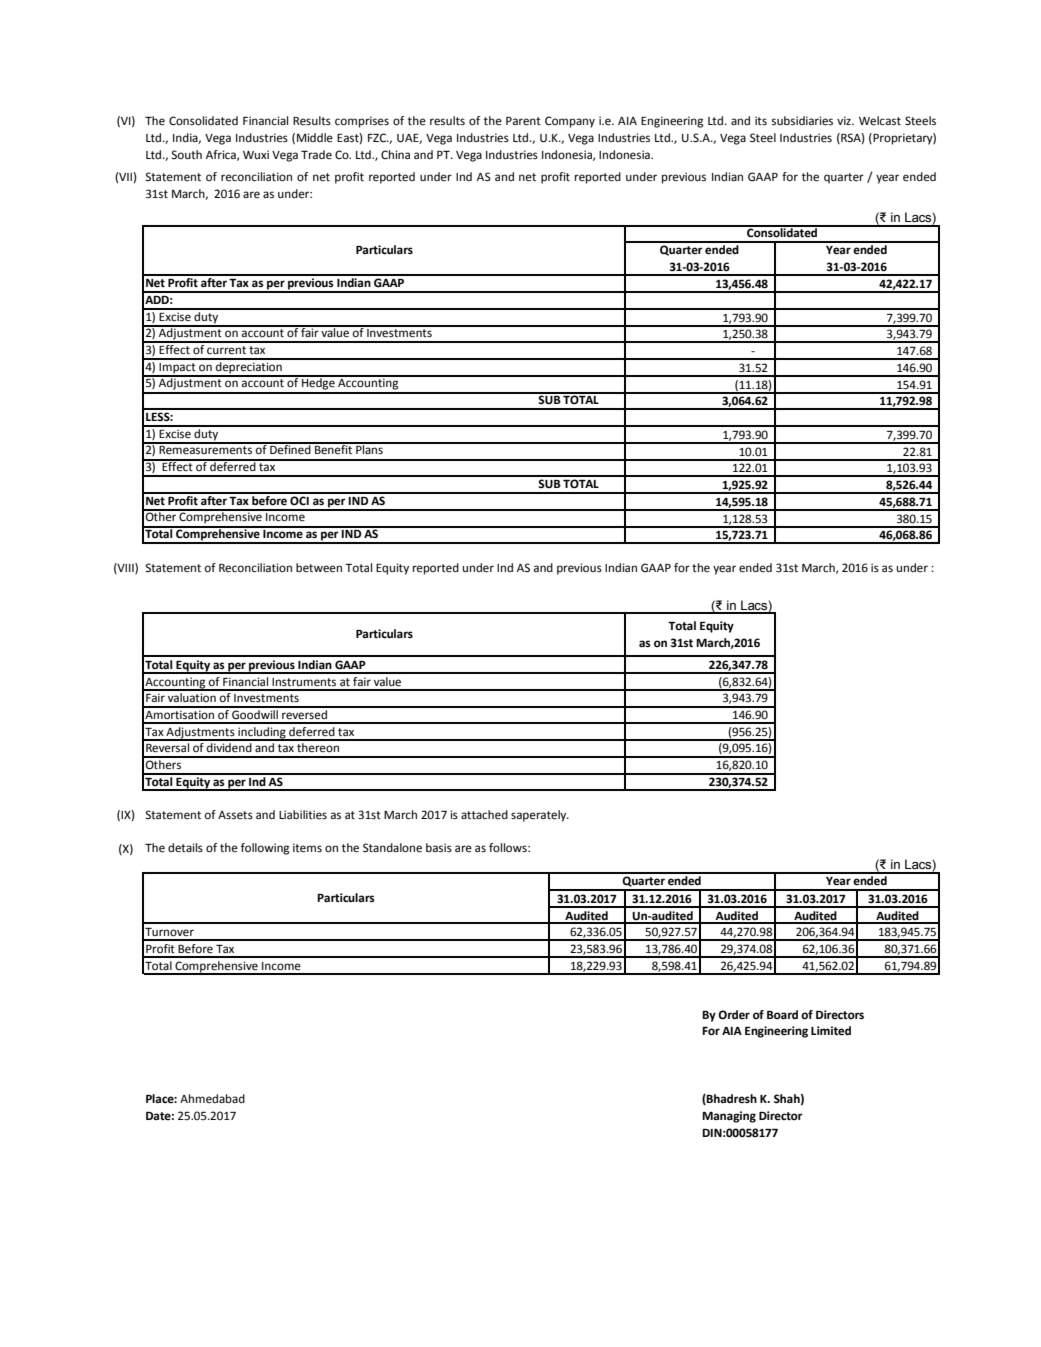 This image has width=1041, height=1347. I want to click on Parent, so click(523, 121).
